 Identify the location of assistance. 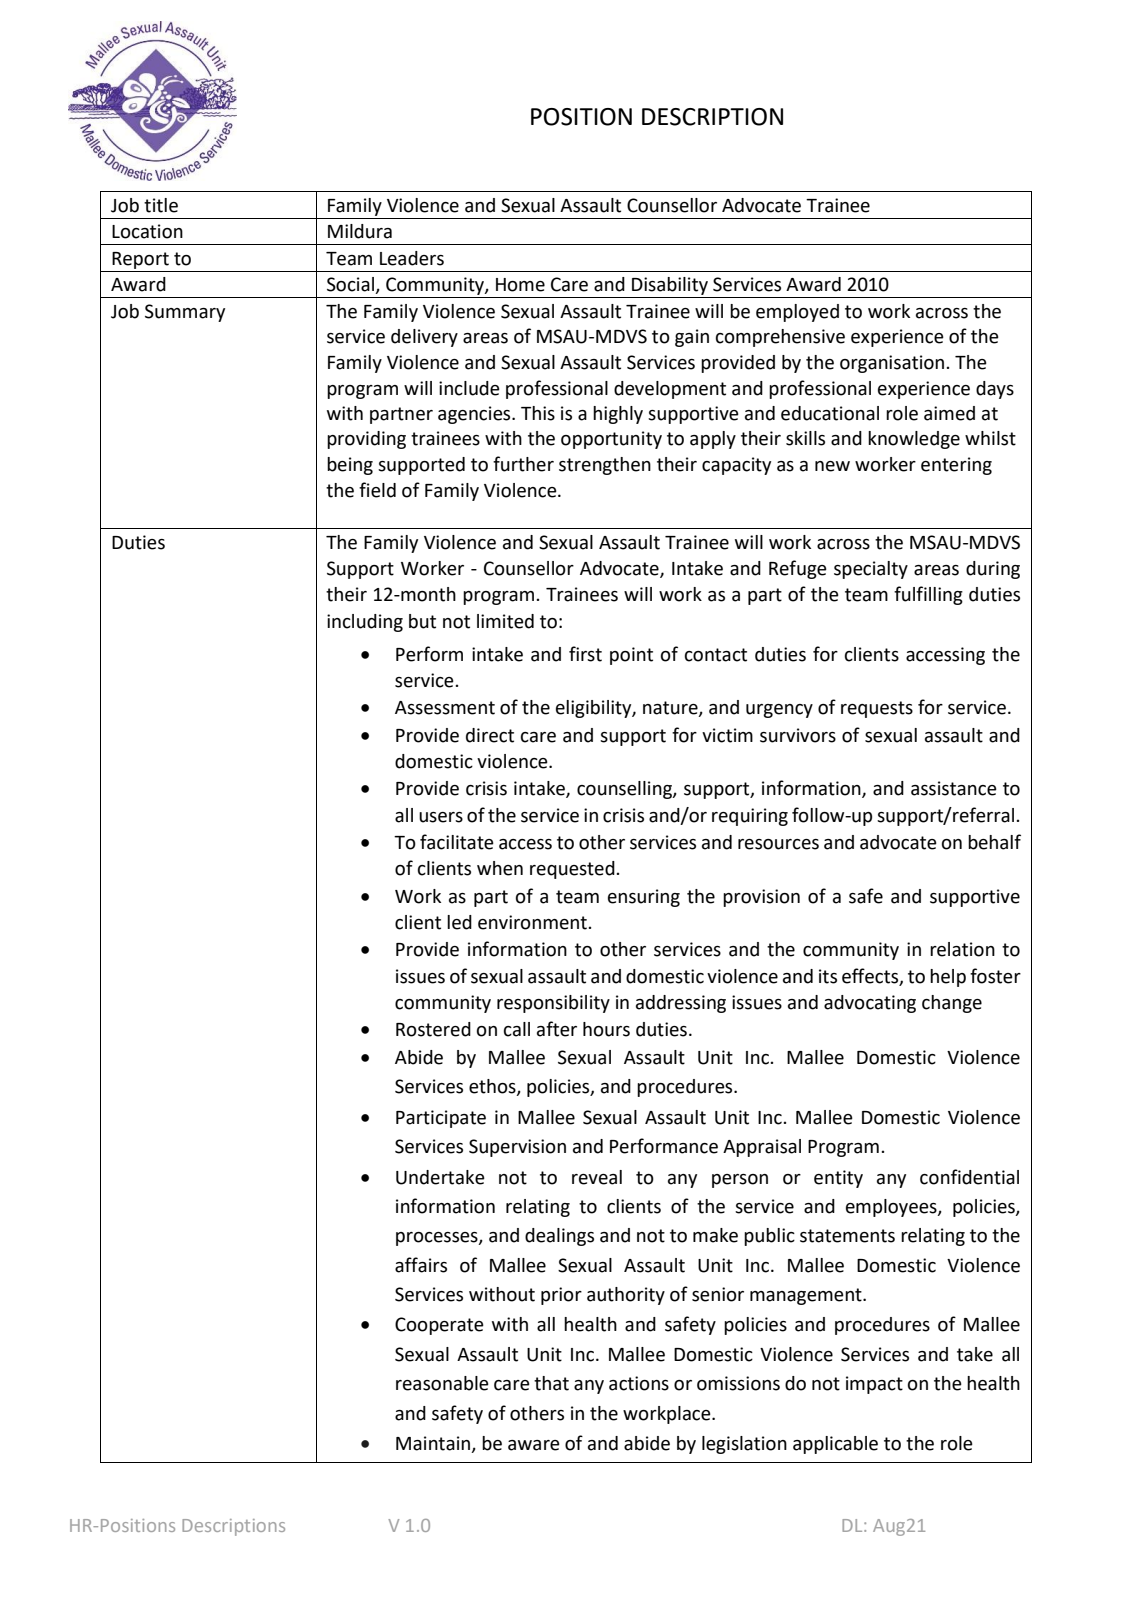
(954, 788).
